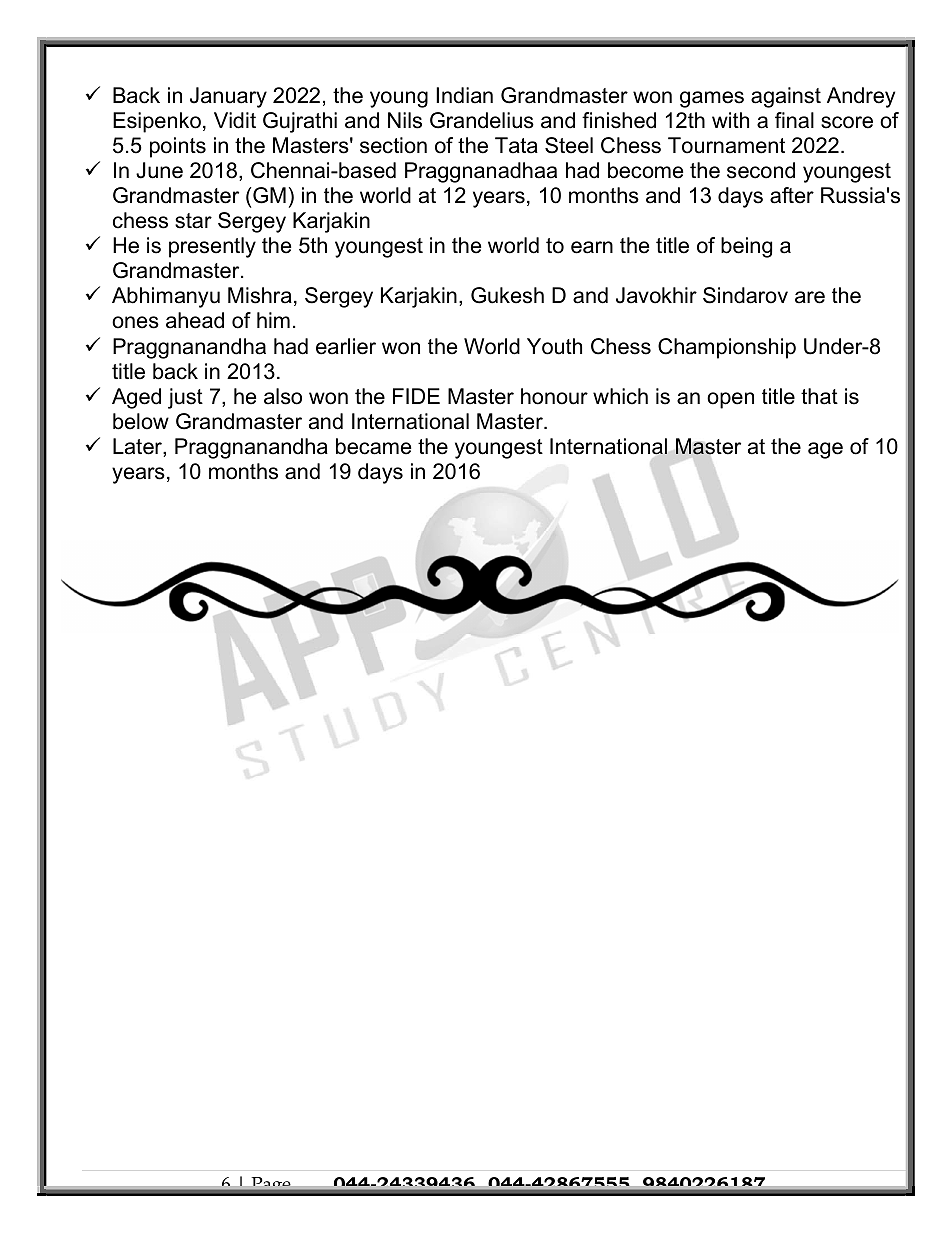 The width and height of the screenshot is (952, 1233). What do you see at coordinates (645, 170) in the screenshot?
I see `become` at bounding box center [645, 170].
